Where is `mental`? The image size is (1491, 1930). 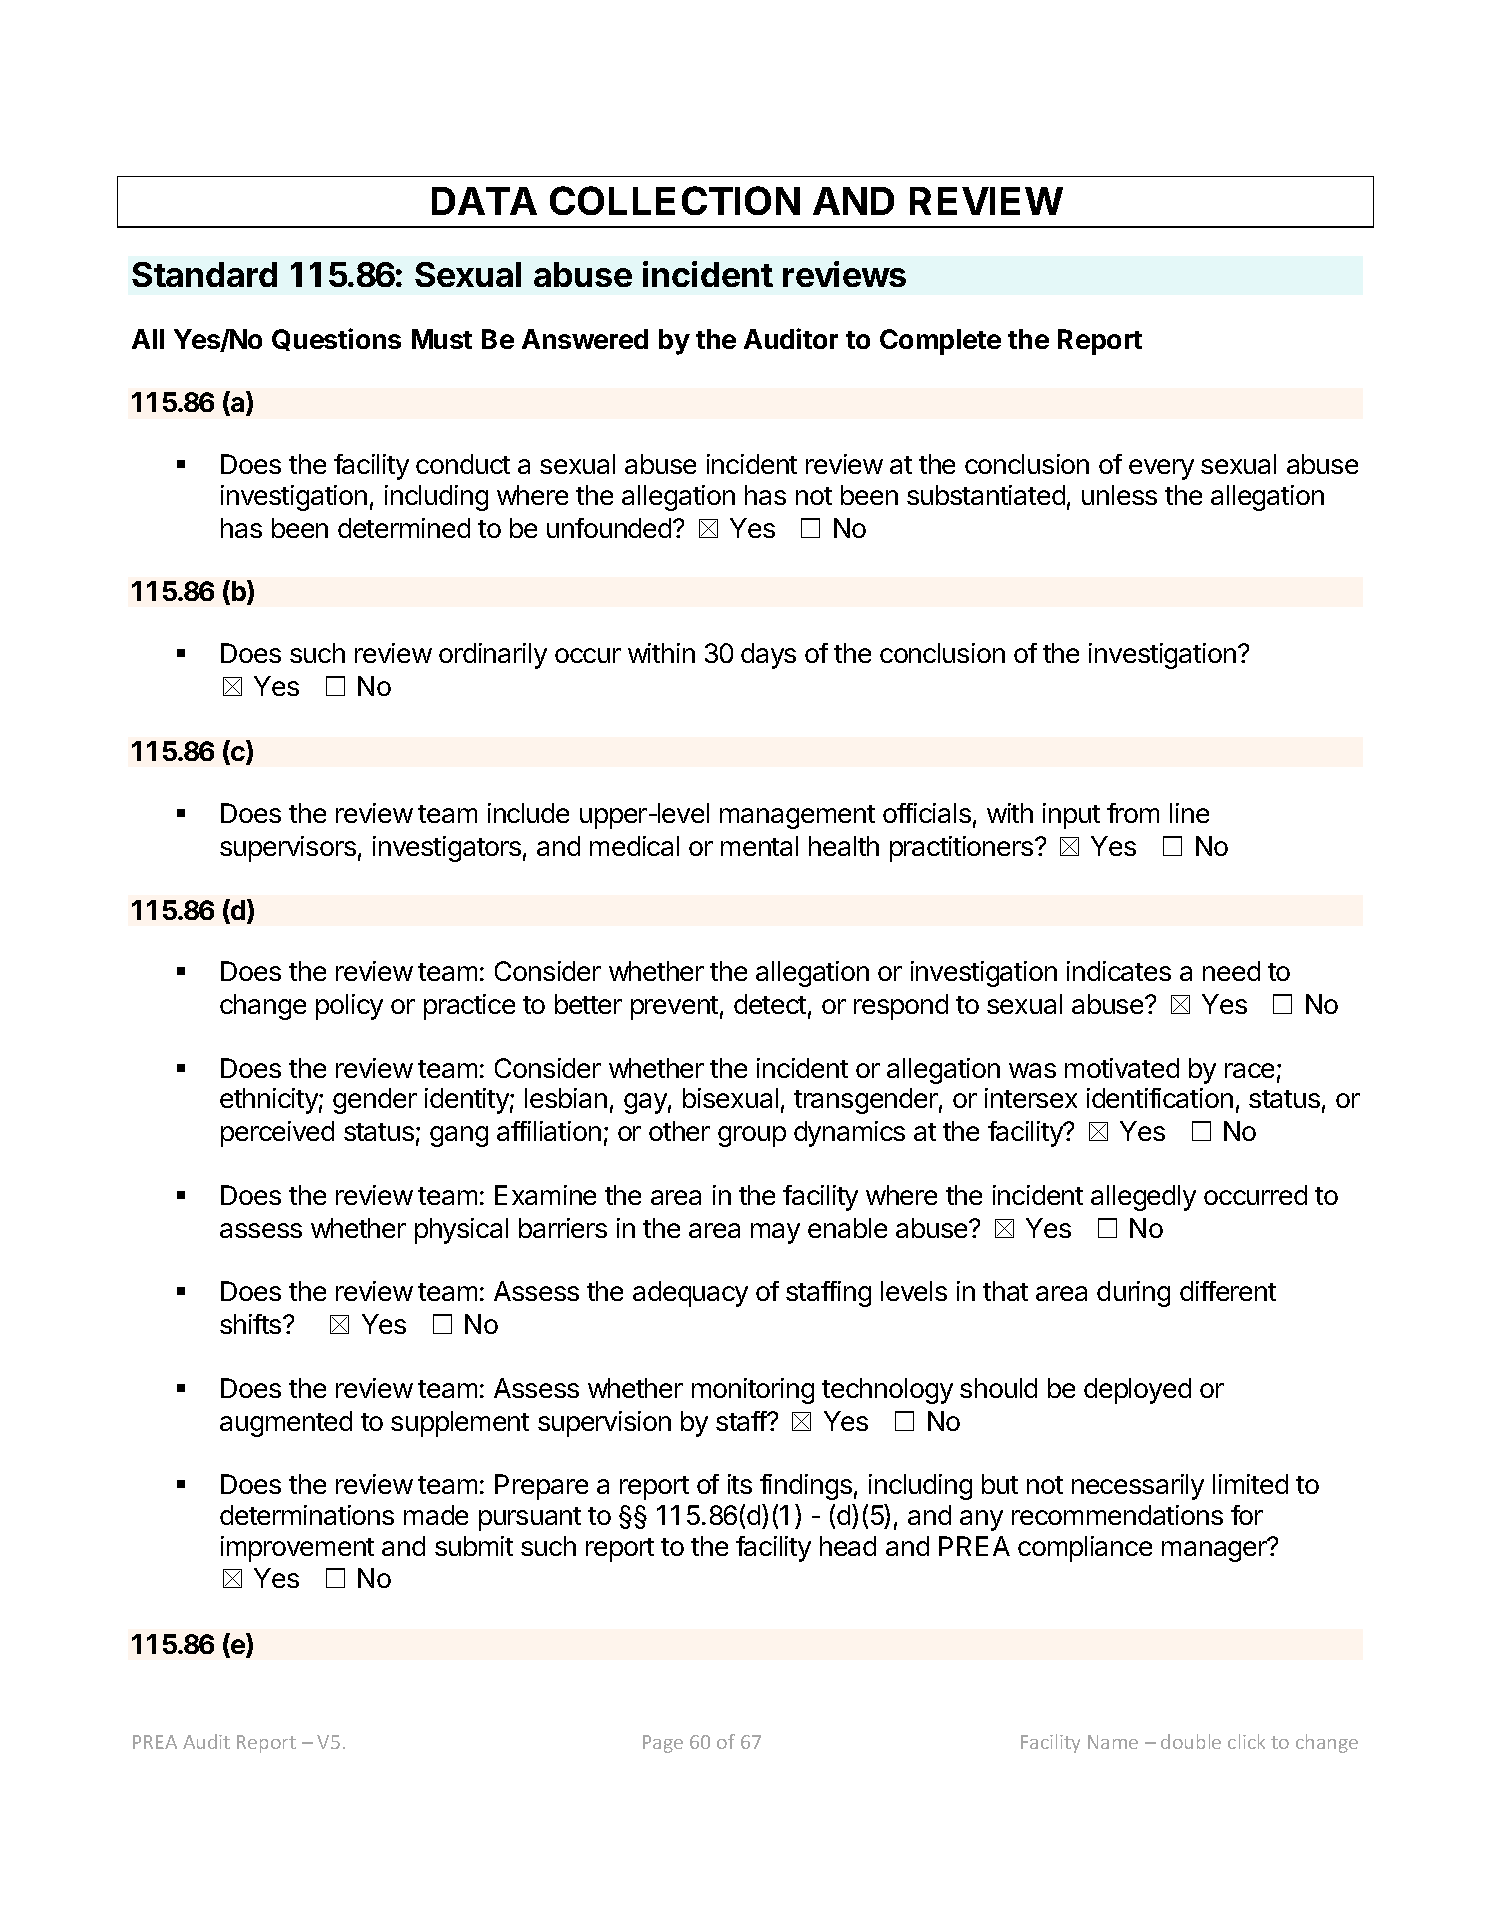
mental is located at coordinates (759, 846).
